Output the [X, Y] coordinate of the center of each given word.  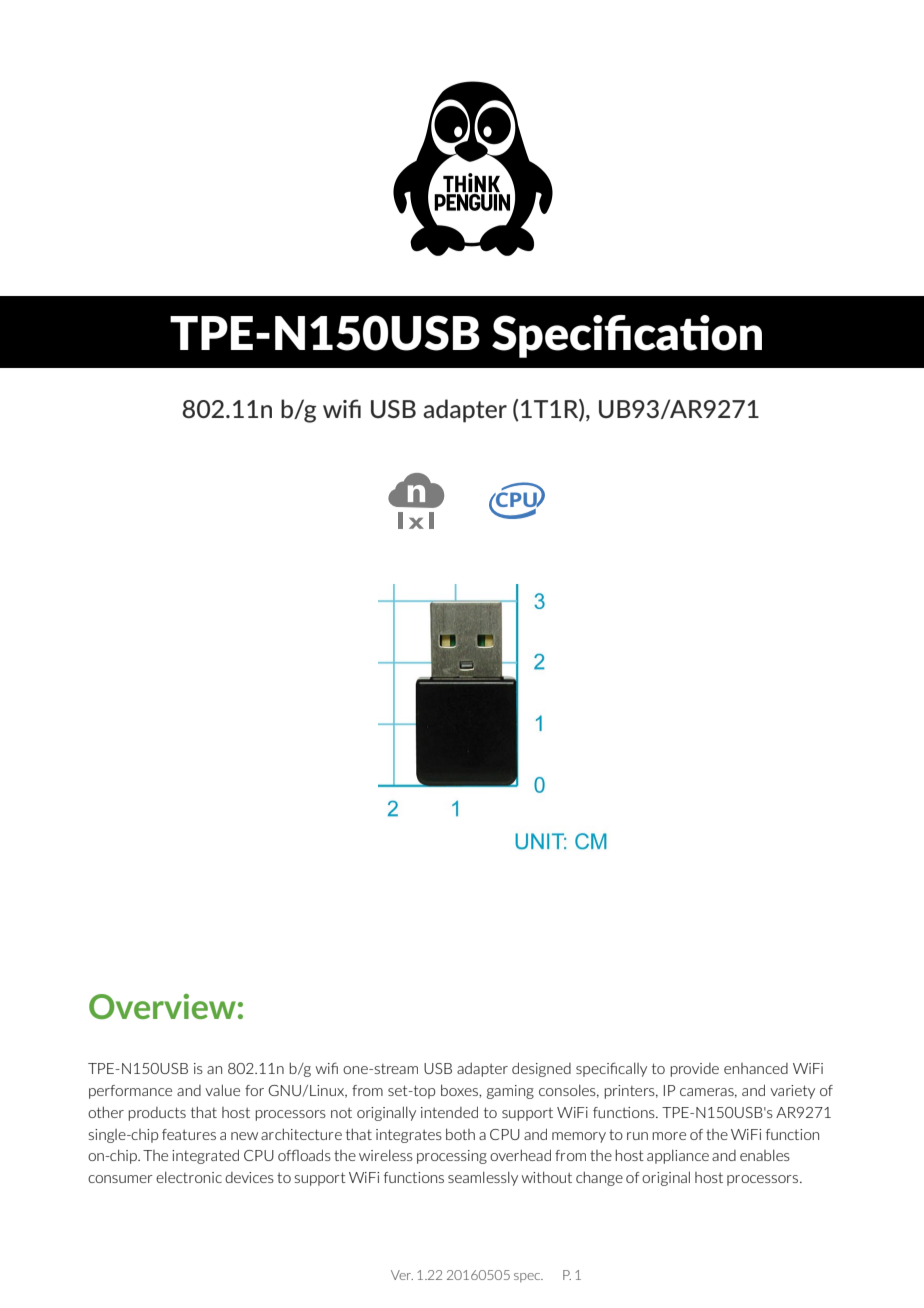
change [599, 1178]
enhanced [756, 1068]
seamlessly [483, 1179]
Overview [162, 1006]
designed [541, 1069]
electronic [189, 1177]
